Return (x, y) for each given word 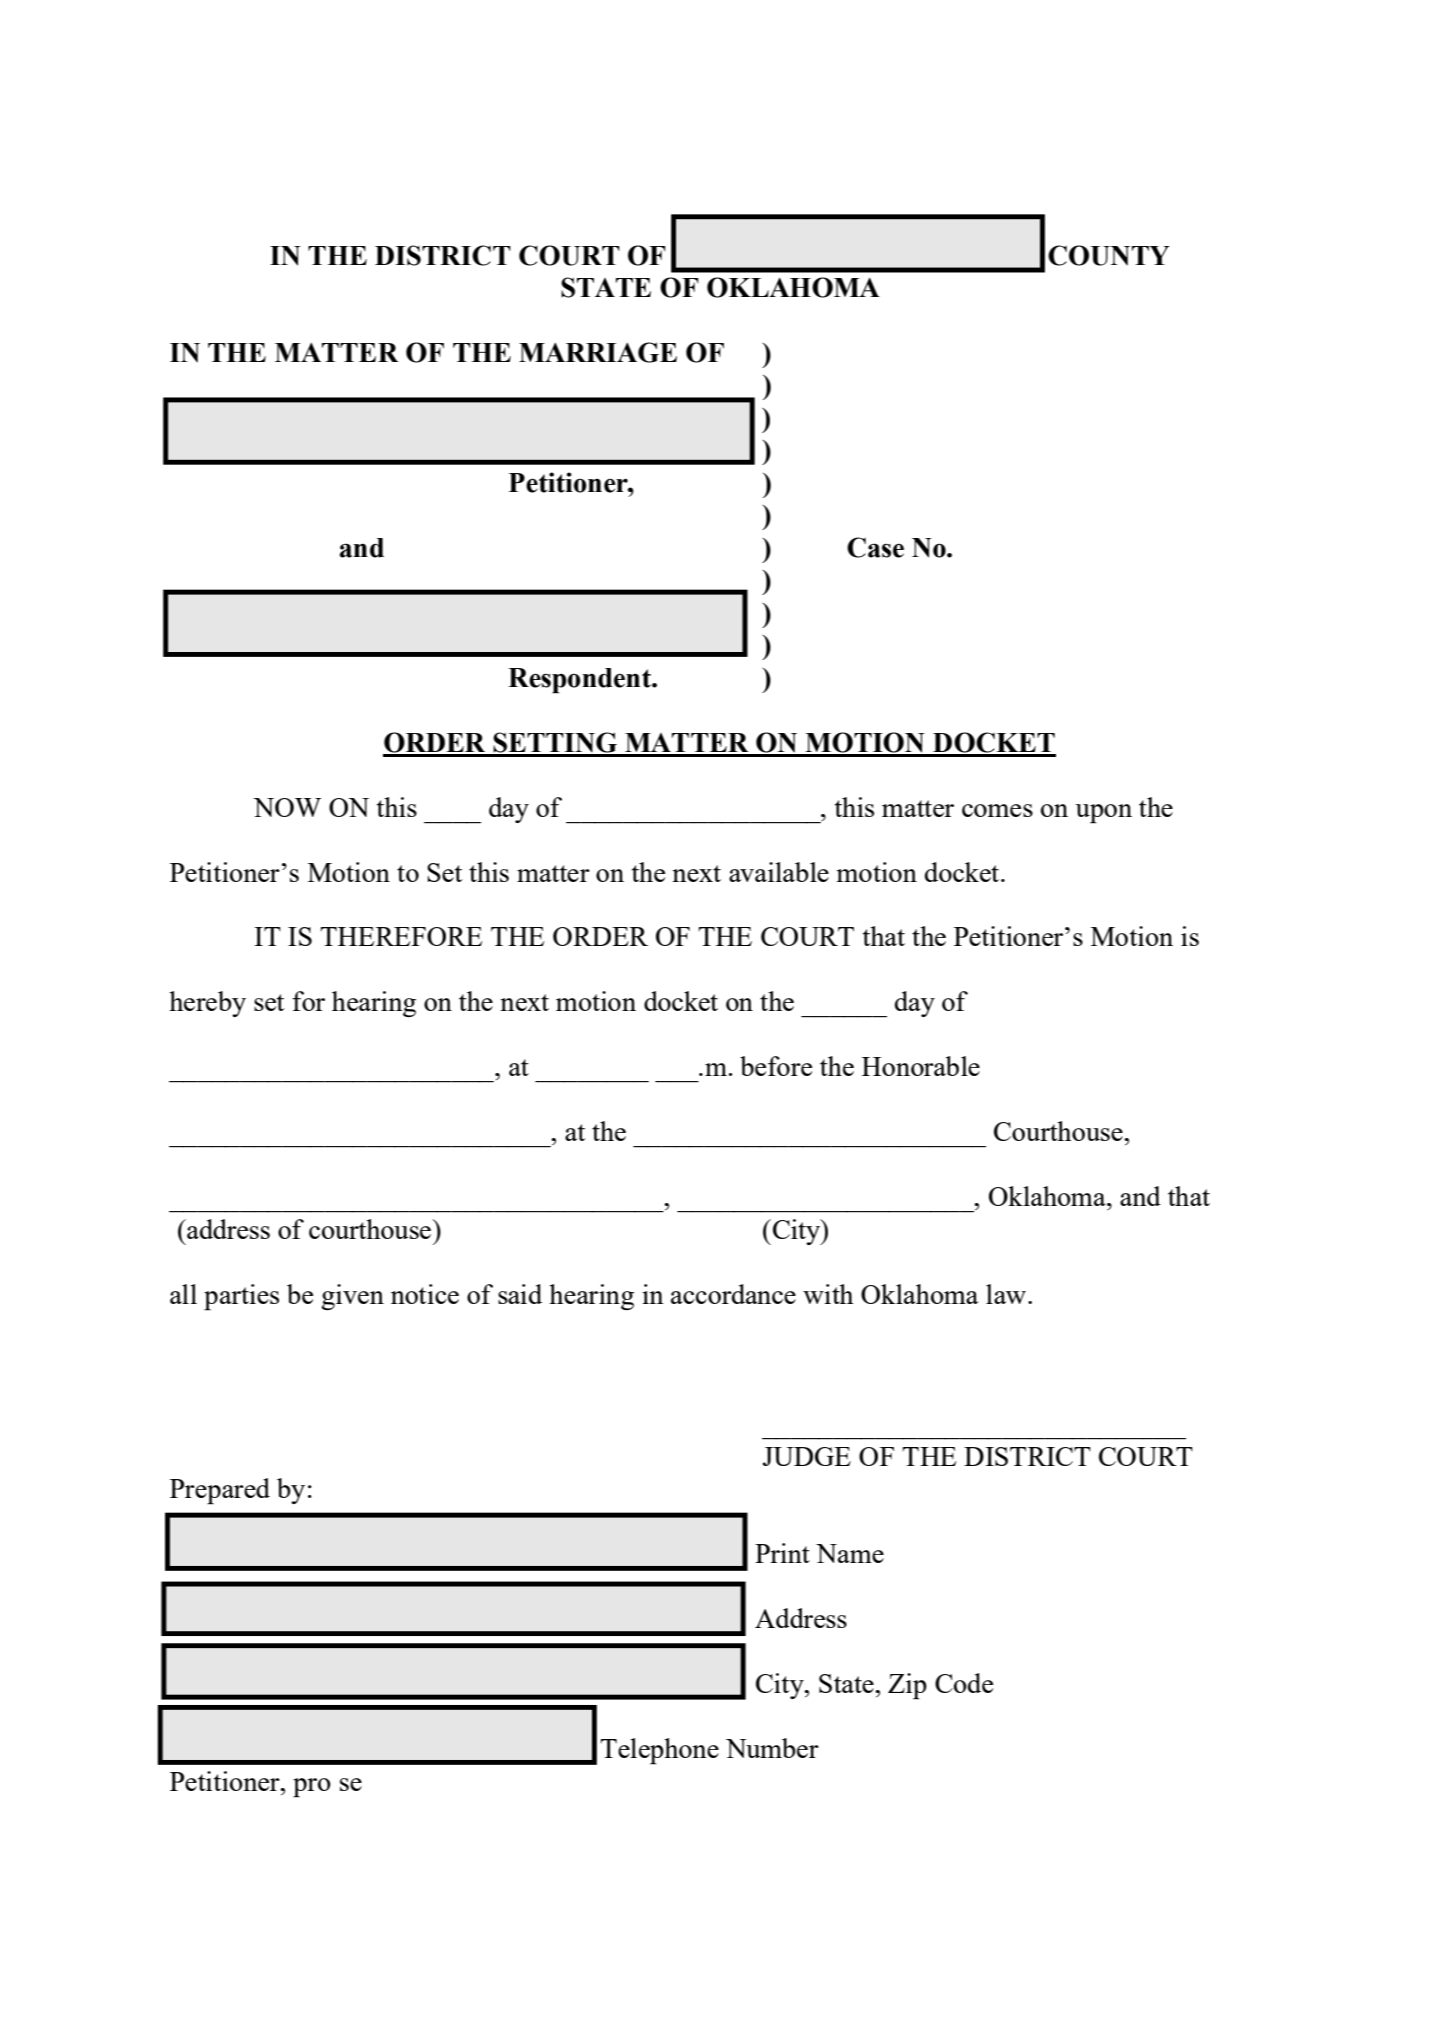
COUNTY (1109, 255)
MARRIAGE (598, 352)
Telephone (659, 1751)
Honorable (921, 1066)
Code (964, 1683)
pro (312, 1788)
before (776, 1066)
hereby (207, 1004)
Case (875, 547)
